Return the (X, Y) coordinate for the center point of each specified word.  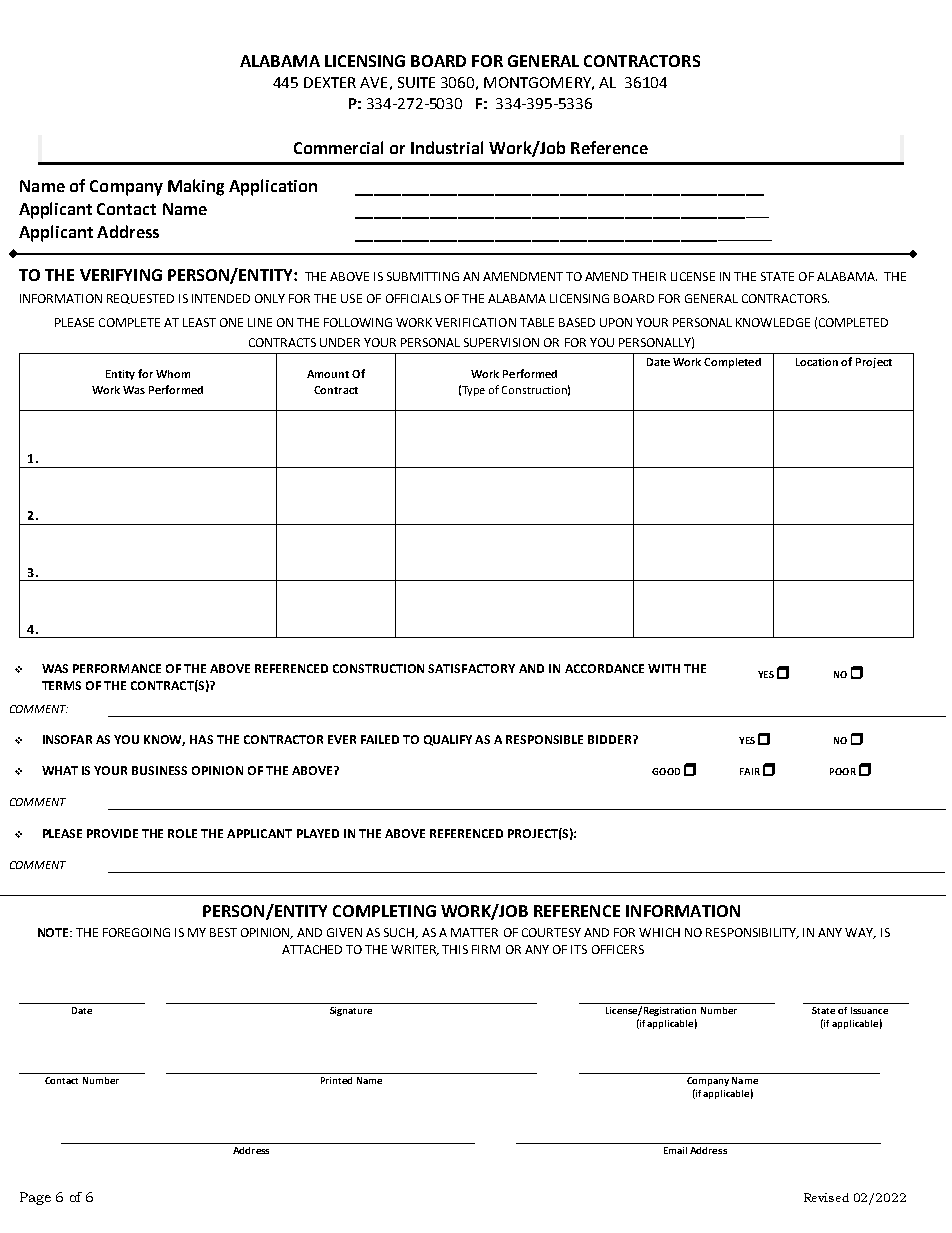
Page (35, 1198)
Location (817, 362)
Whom (173, 374)
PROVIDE (112, 833)
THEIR (649, 276)
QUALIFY (448, 740)
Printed (336, 1080)
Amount (328, 374)
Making (196, 187)
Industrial (447, 147)
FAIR (750, 771)
